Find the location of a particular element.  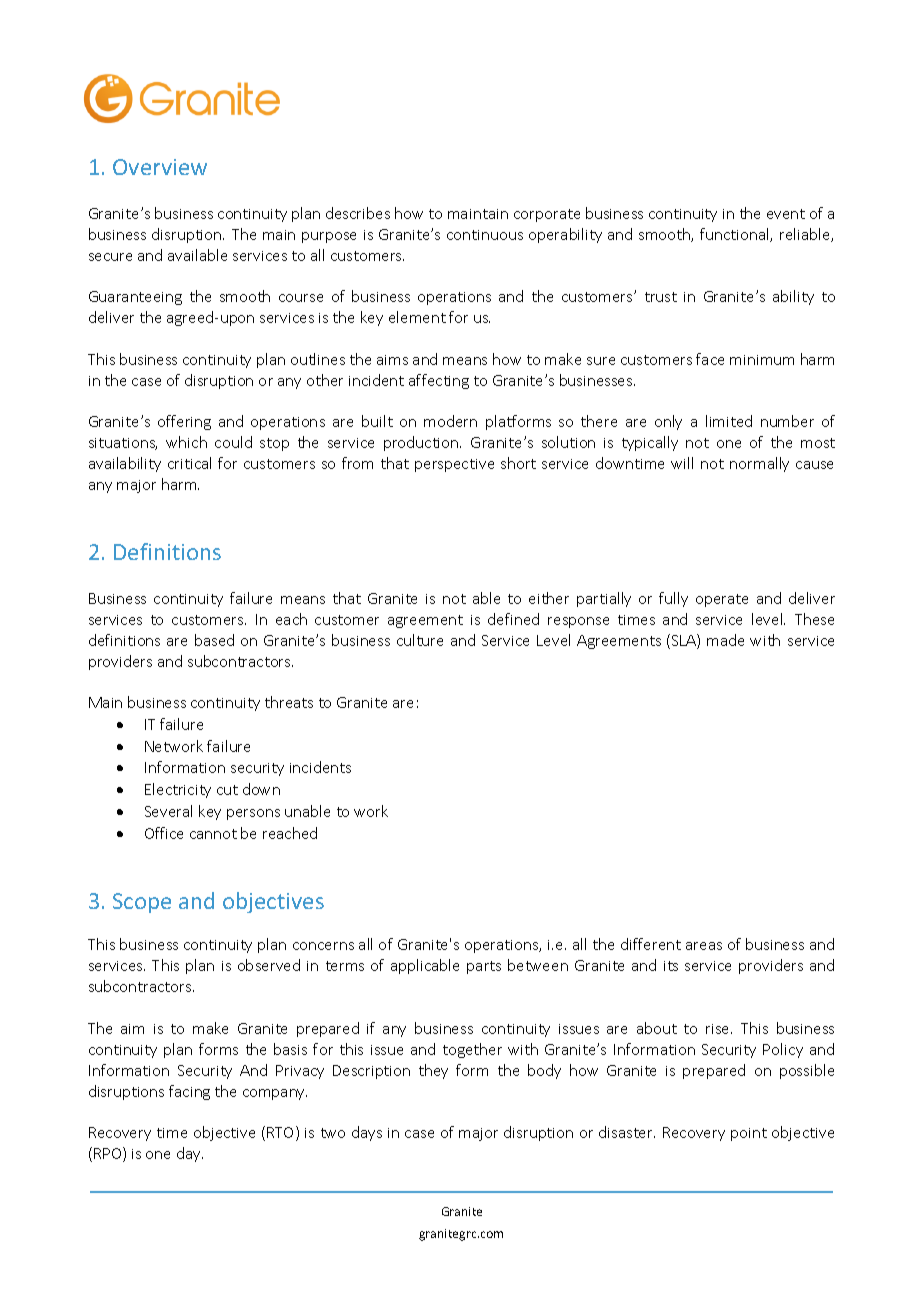

they is located at coordinates (433, 1071).
